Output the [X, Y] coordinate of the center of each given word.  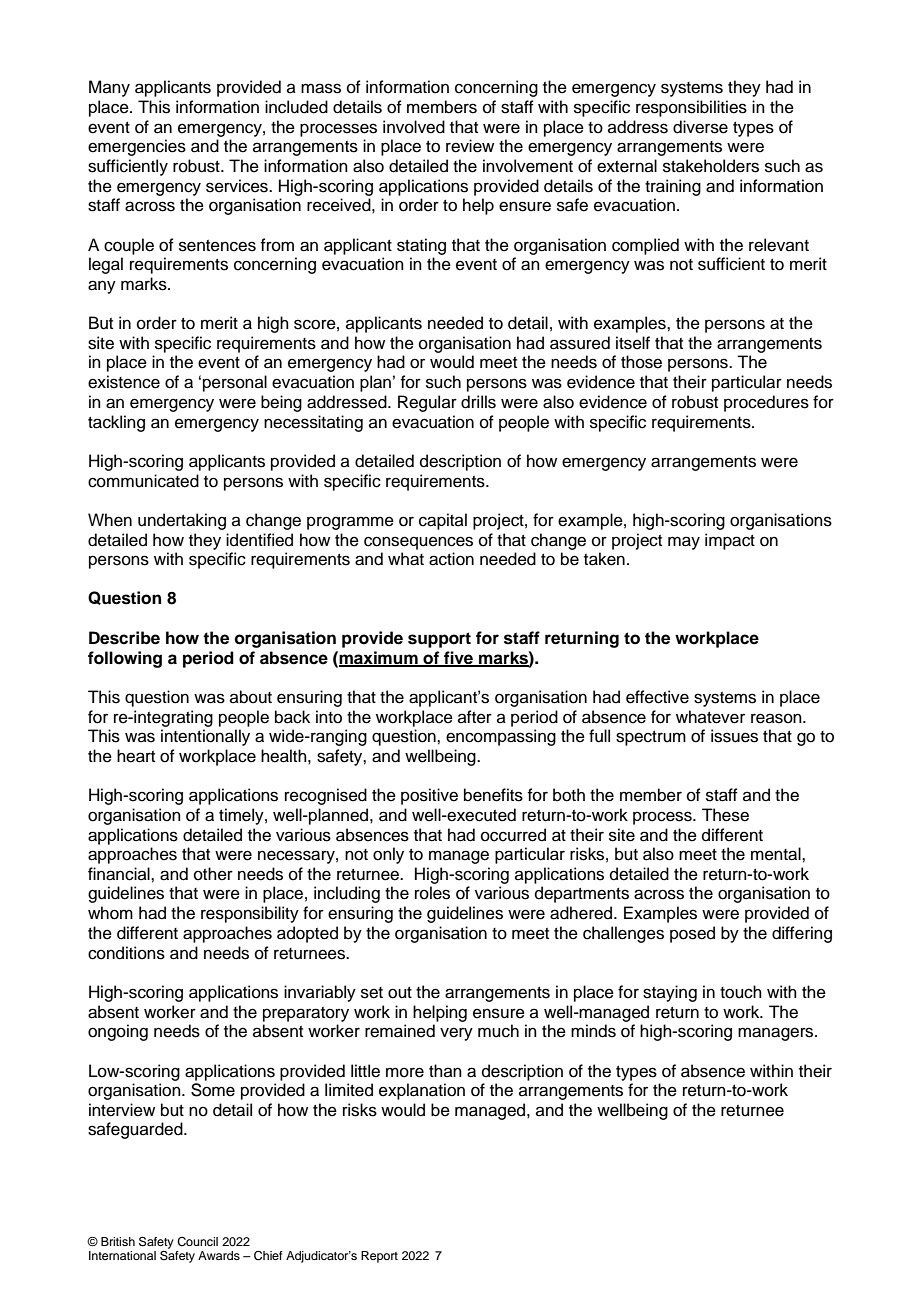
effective [657, 697]
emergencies [137, 147]
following [125, 659]
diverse [700, 127]
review [470, 146]
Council [197, 1242]
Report [379, 1257]
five [458, 658]
